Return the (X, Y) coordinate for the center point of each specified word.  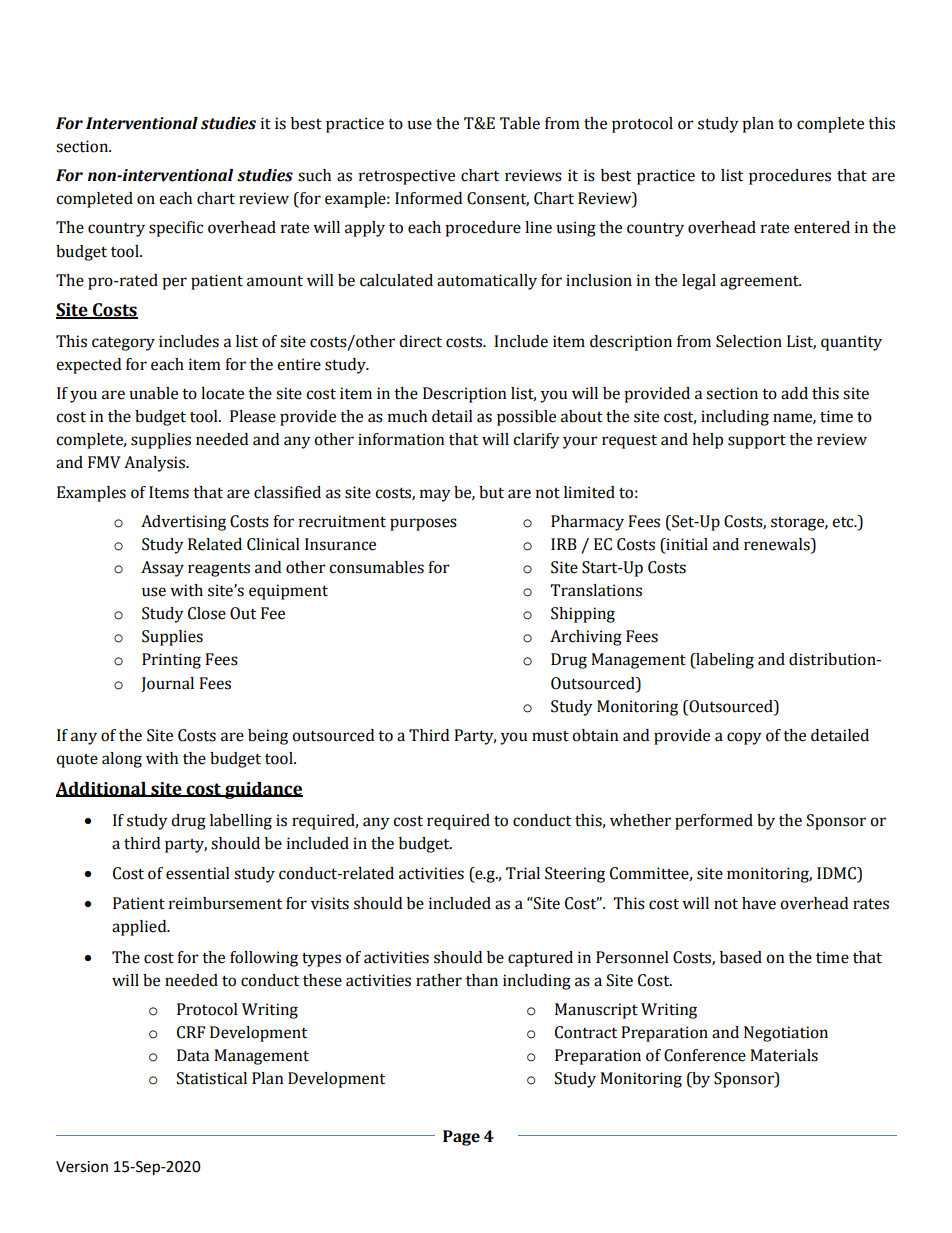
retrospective (407, 177)
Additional (102, 789)
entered (822, 227)
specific (176, 229)
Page (461, 1138)
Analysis (155, 464)
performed (714, 822)
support (757, 442)
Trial (523, 873)
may (435, 495)
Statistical (212, 1078)
